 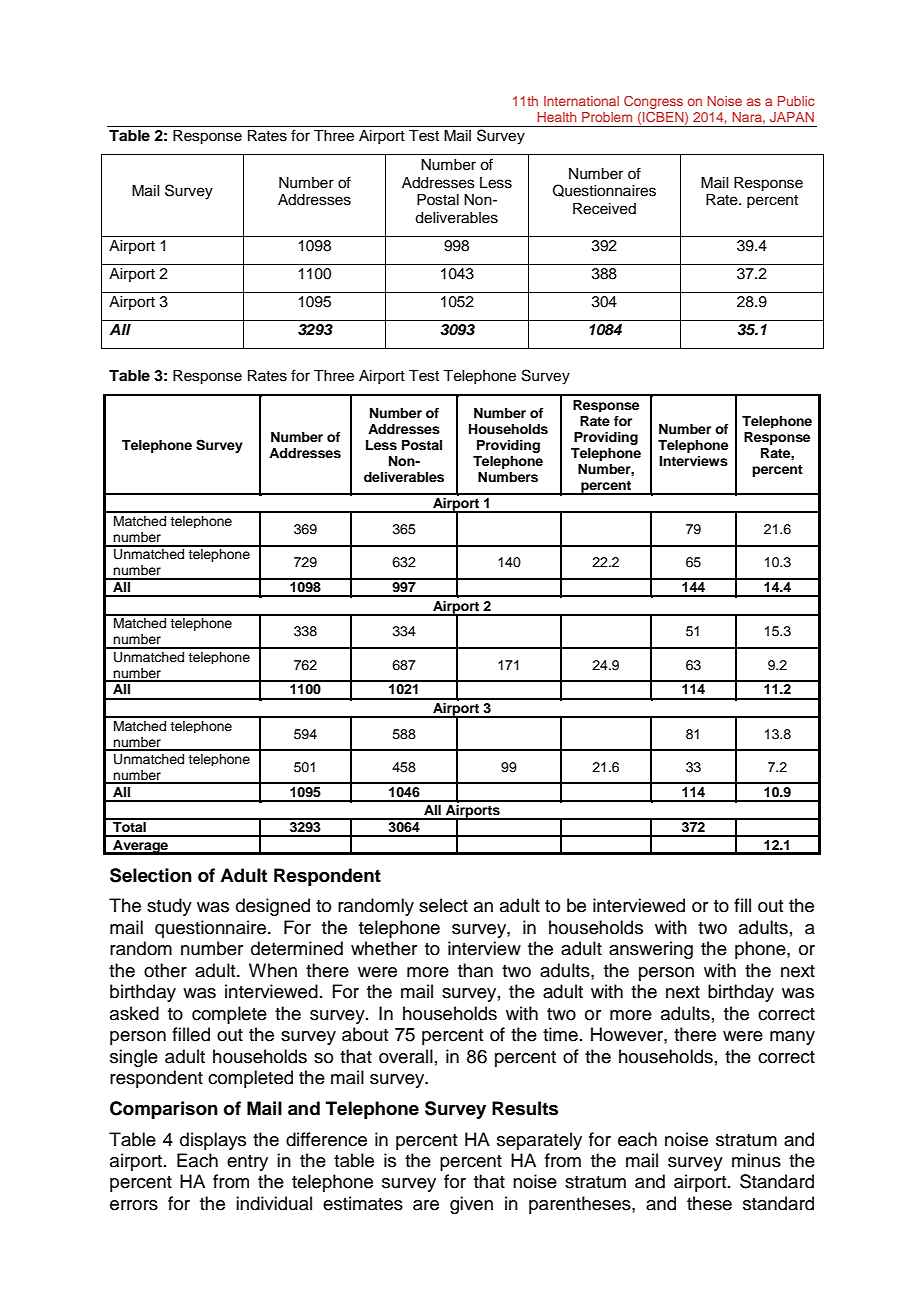 I want to click on Received, so click(x=604, y=209).
